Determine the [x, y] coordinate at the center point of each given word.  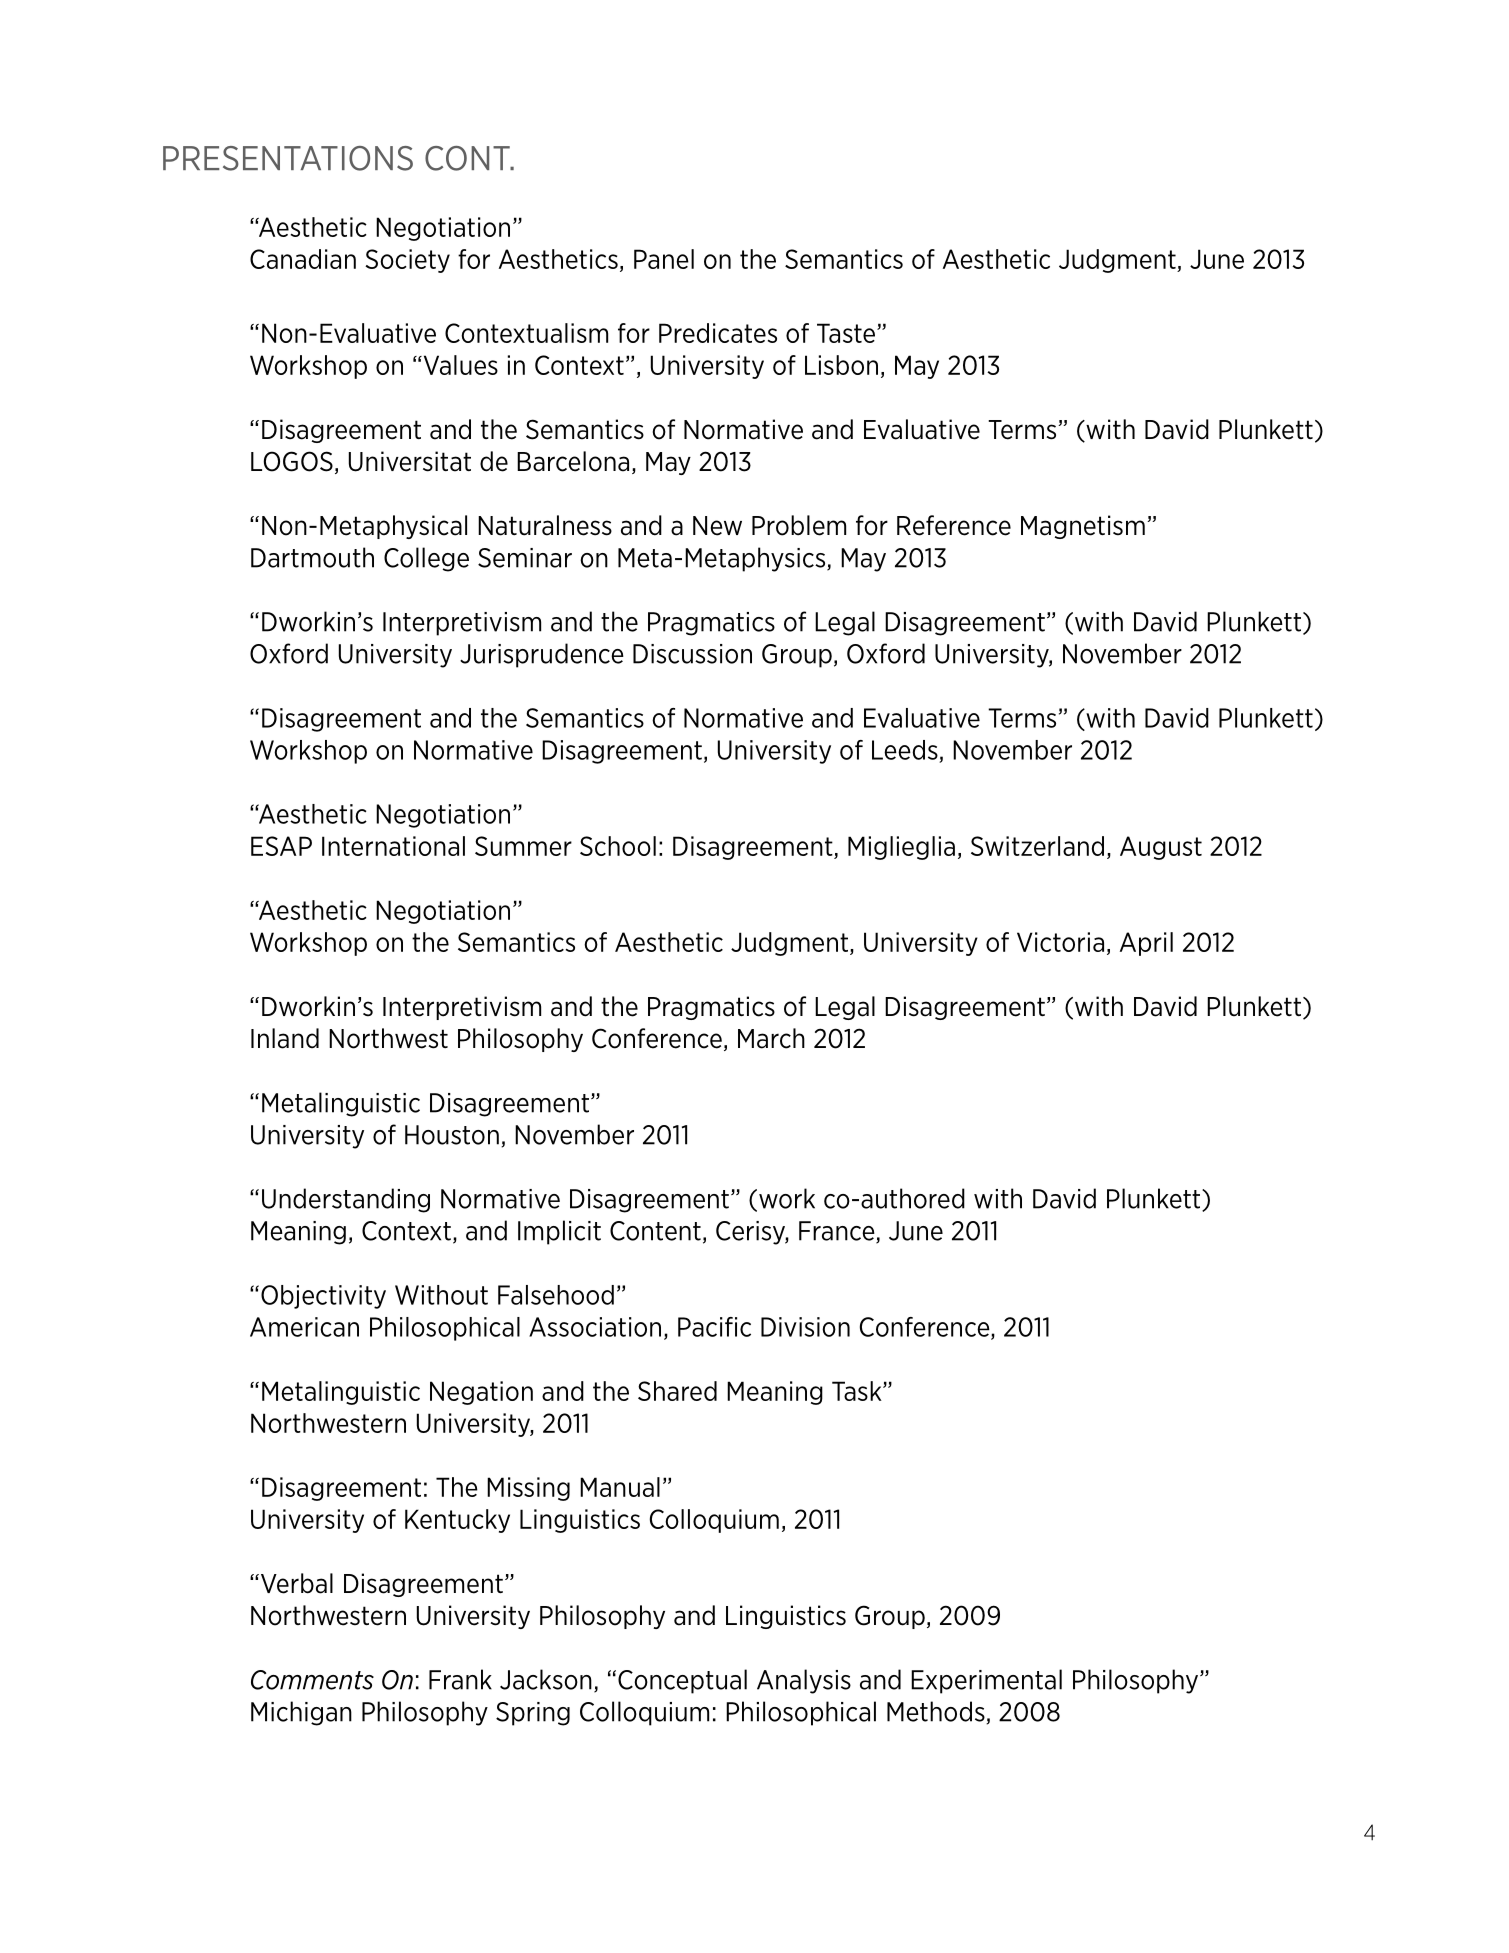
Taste [847, 333]
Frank [460, 1679]
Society [407, 261]
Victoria [1060, 942]
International [393, 846]
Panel [664, 259]
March [771, 1038]
